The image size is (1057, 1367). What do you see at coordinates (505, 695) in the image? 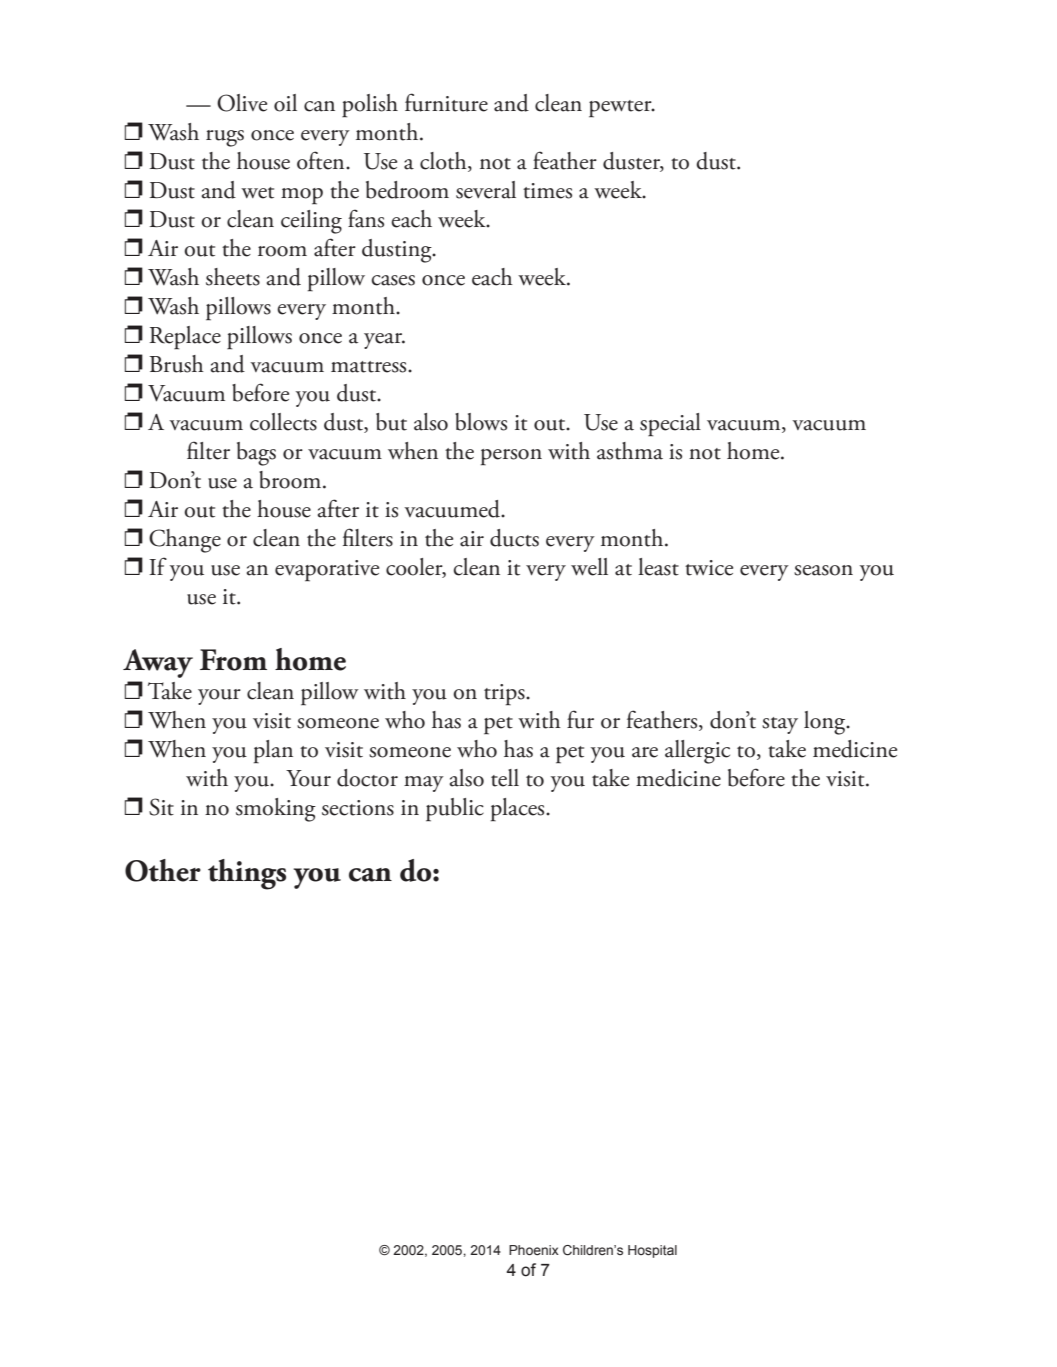
I see `trips` at bounding box center [505, 695].
